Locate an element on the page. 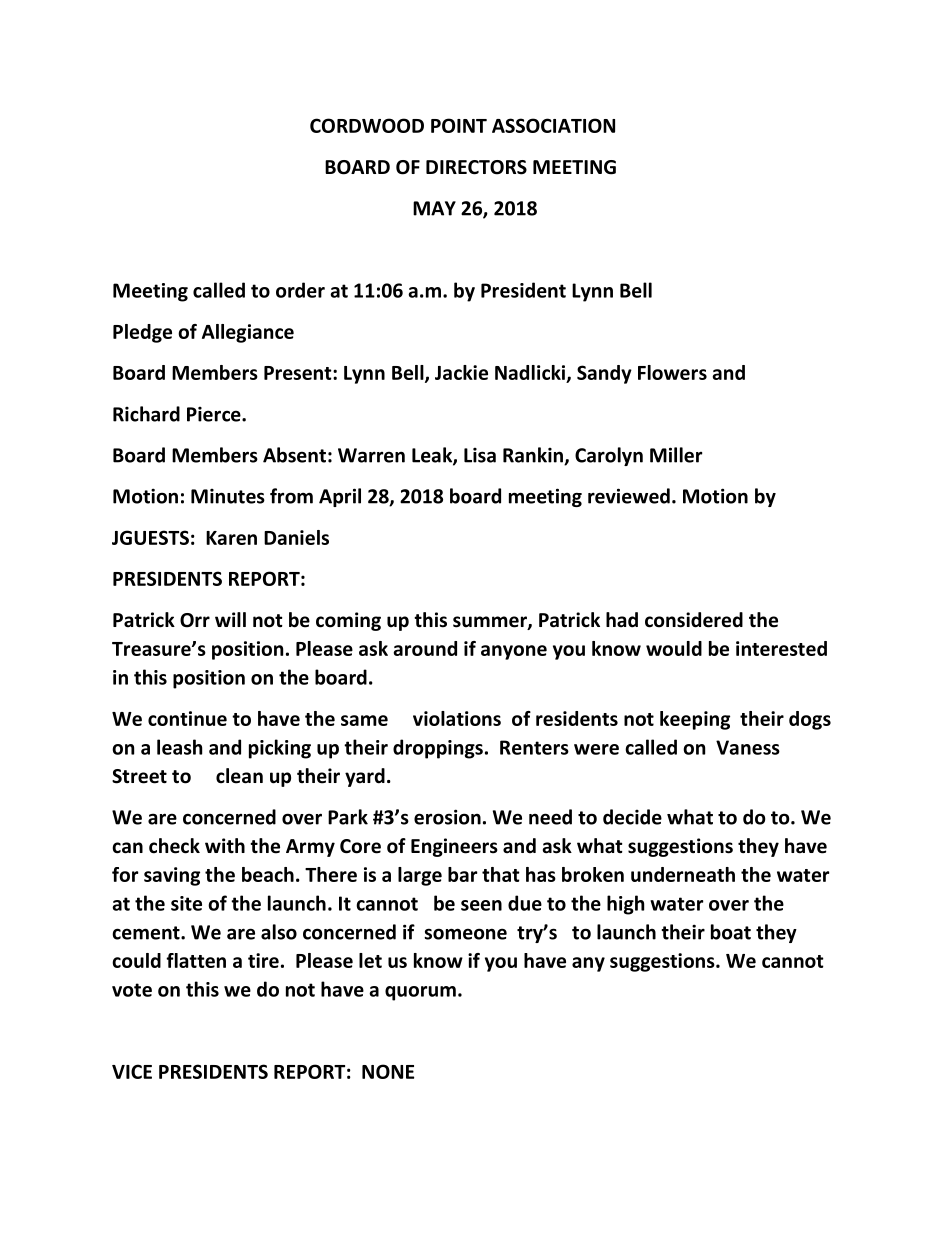  VICE is located at coordinates (132, 1071).
